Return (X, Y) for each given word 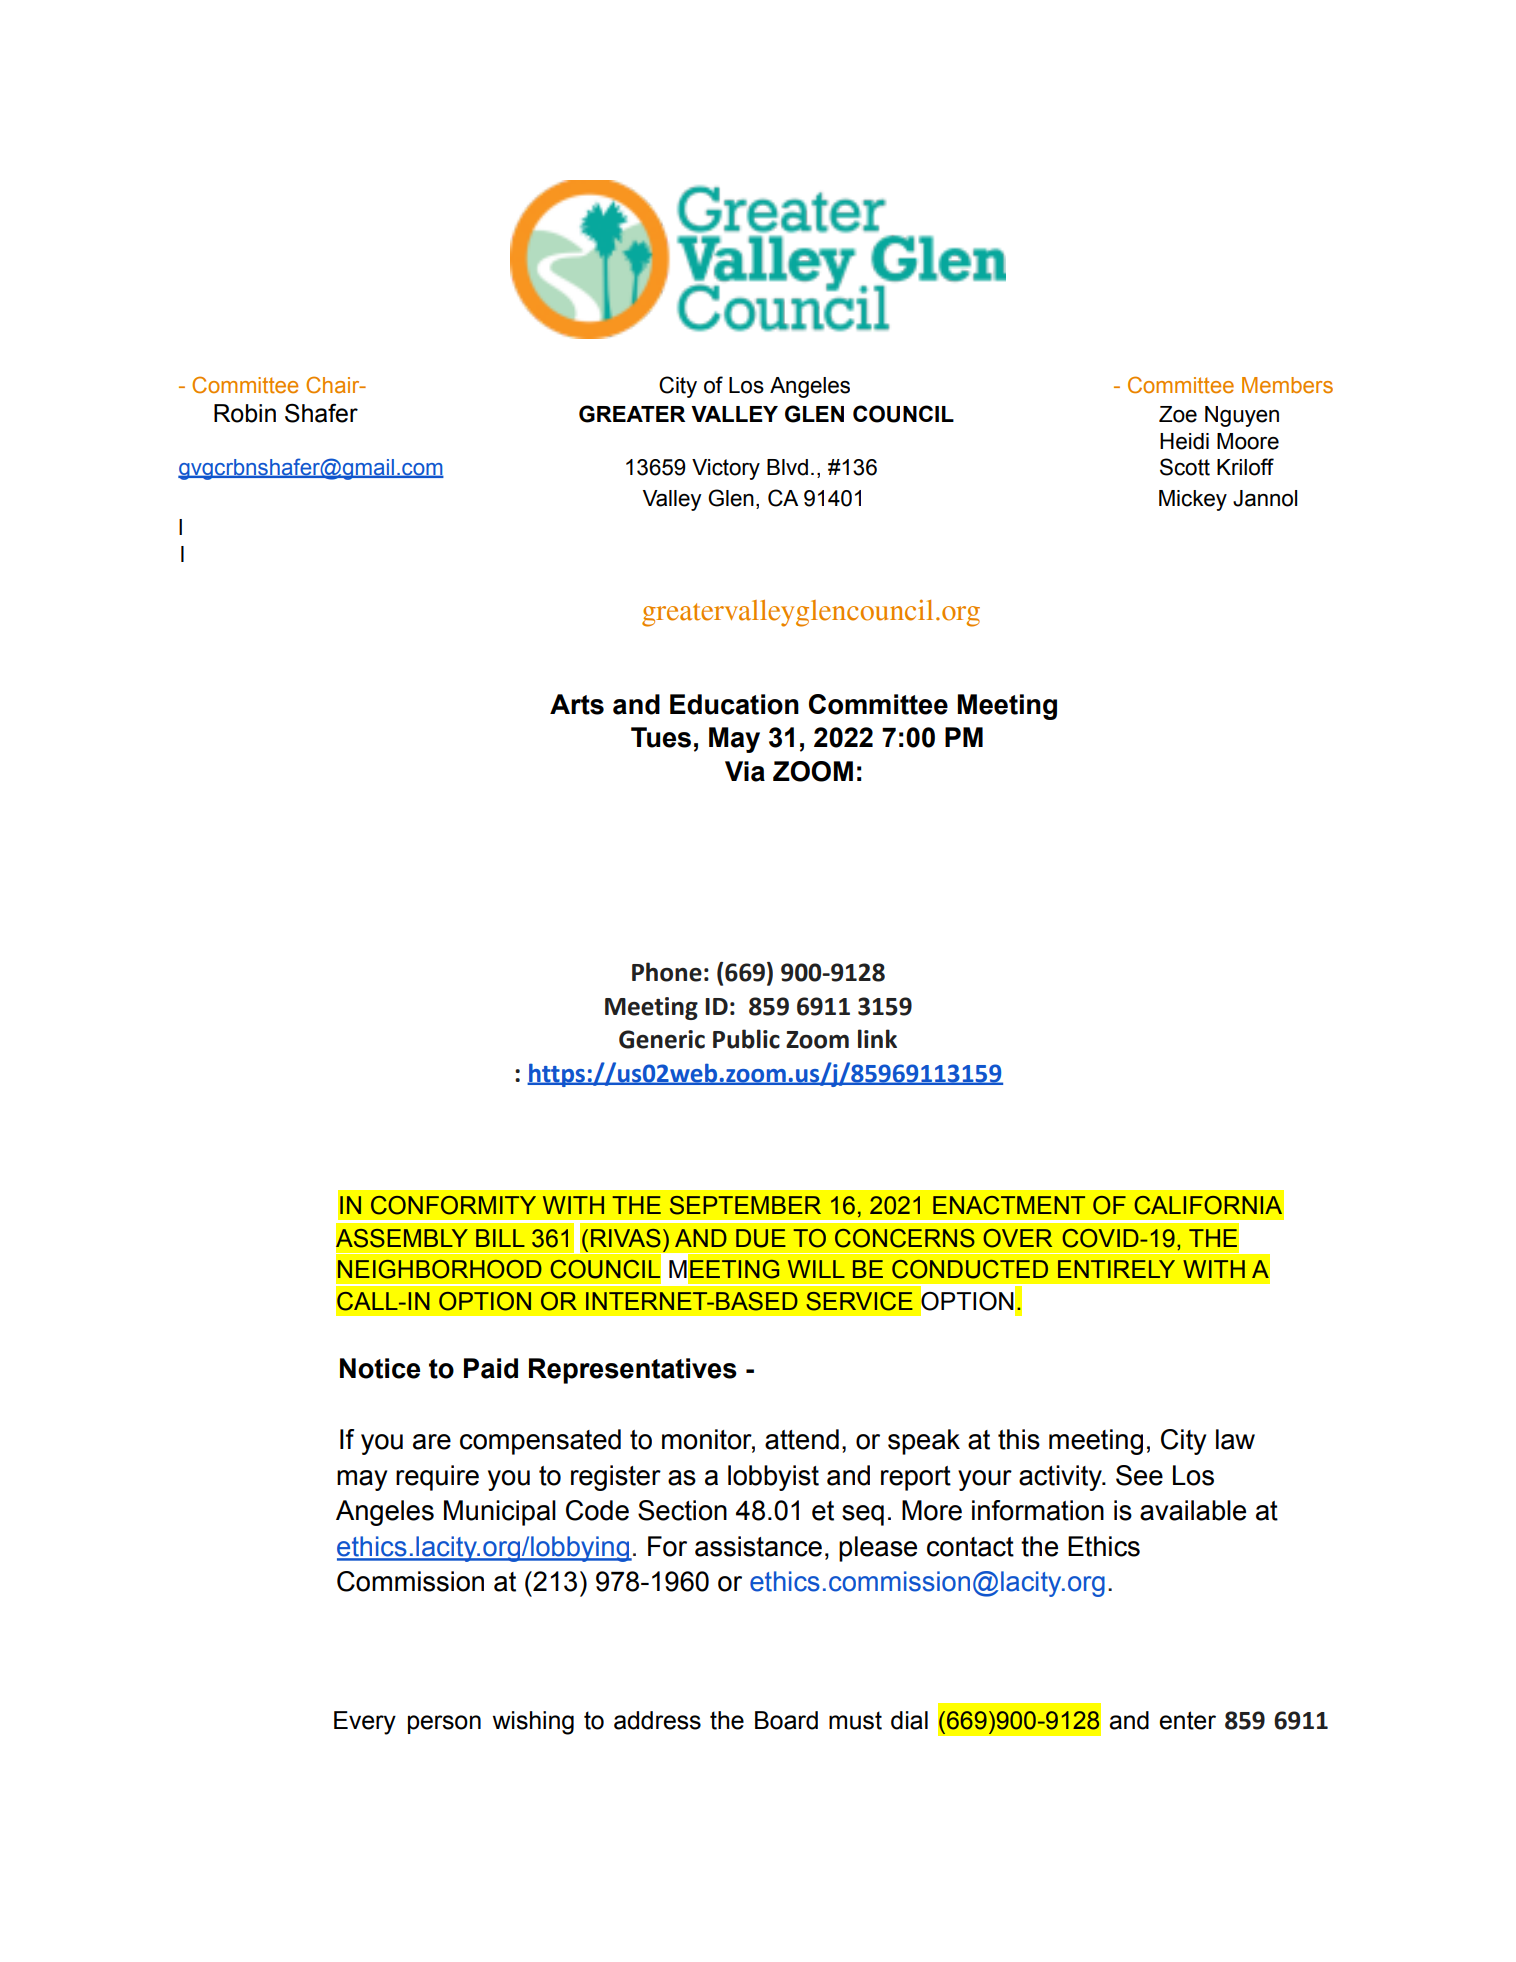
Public (746, 1039)
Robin (245, 413)
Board (786, 1720)
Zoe (1178, 414)
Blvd (787, 467)
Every (365, 1723)
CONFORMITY (453, 1205)
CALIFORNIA (1208, 1205)
